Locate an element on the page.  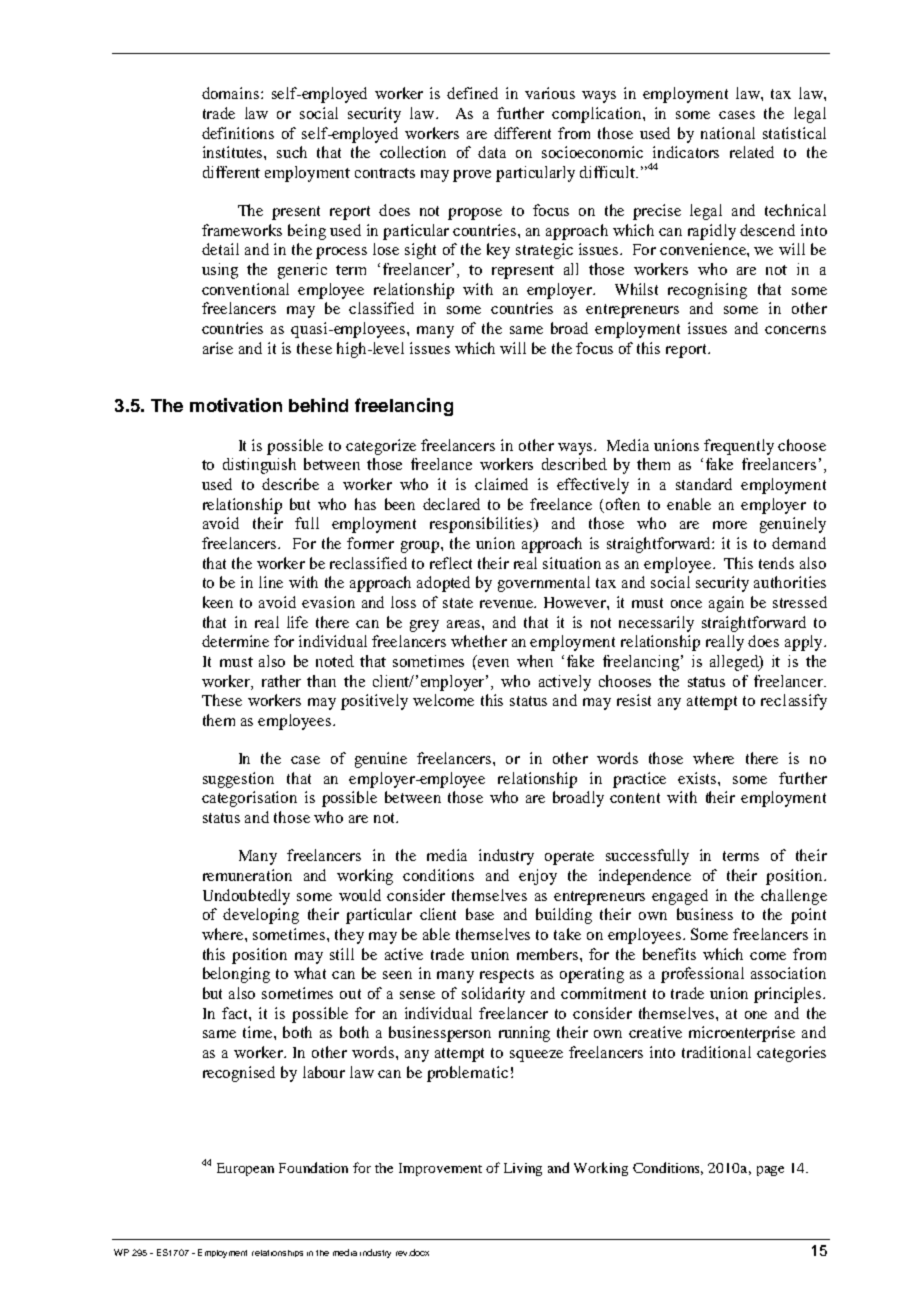
Living is located at coordinates (523, 1169).
